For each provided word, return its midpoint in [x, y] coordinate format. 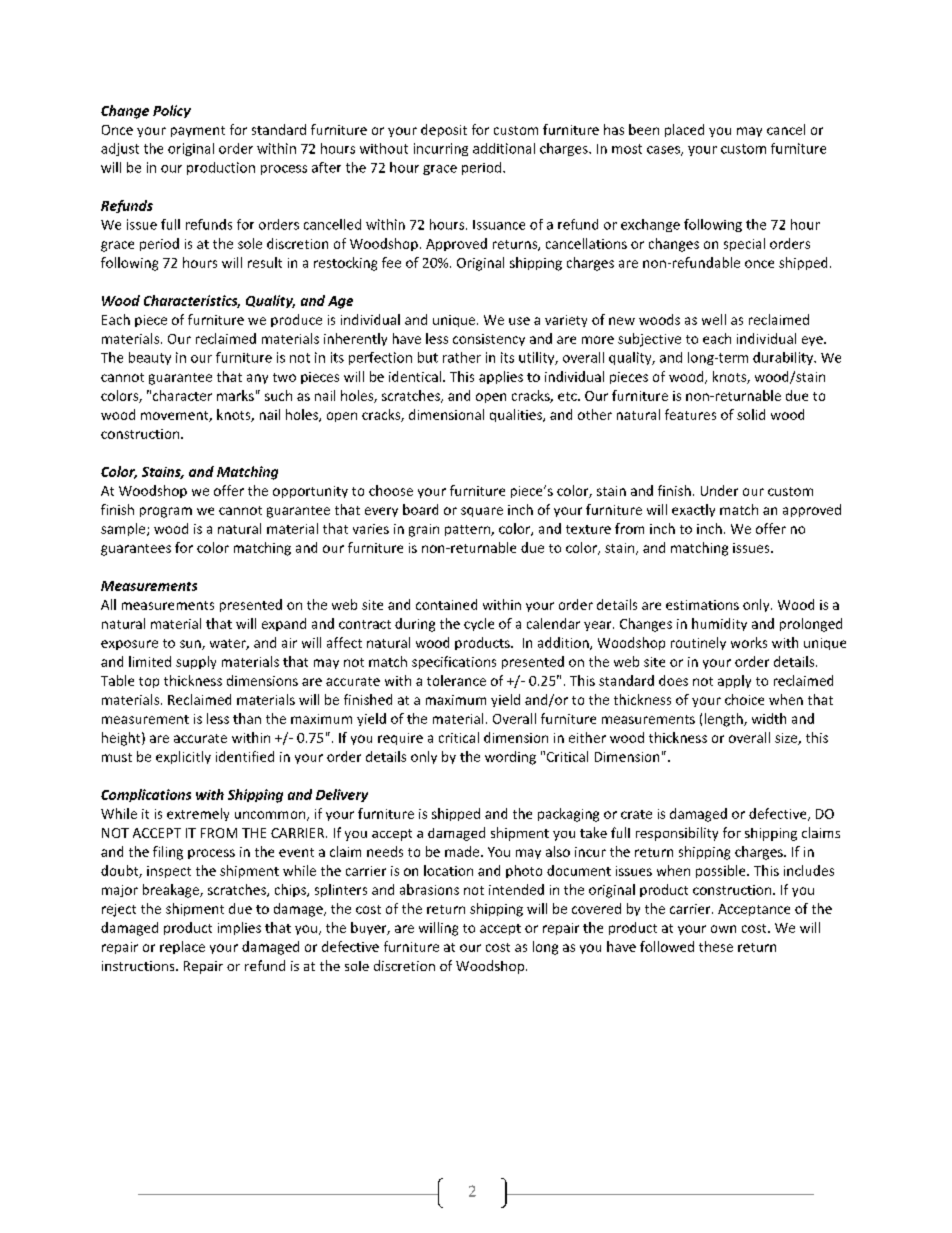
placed [684, 130]
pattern [468, 530]
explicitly [183, 757]
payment [198, 131]
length [725, 720]
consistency [489, 340]
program [166, 512]
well [714, 319]
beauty [150, 358]
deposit [444, 130]
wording [510, 758]
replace [182, 947]
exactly [693, 510]
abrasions [429, 889]
